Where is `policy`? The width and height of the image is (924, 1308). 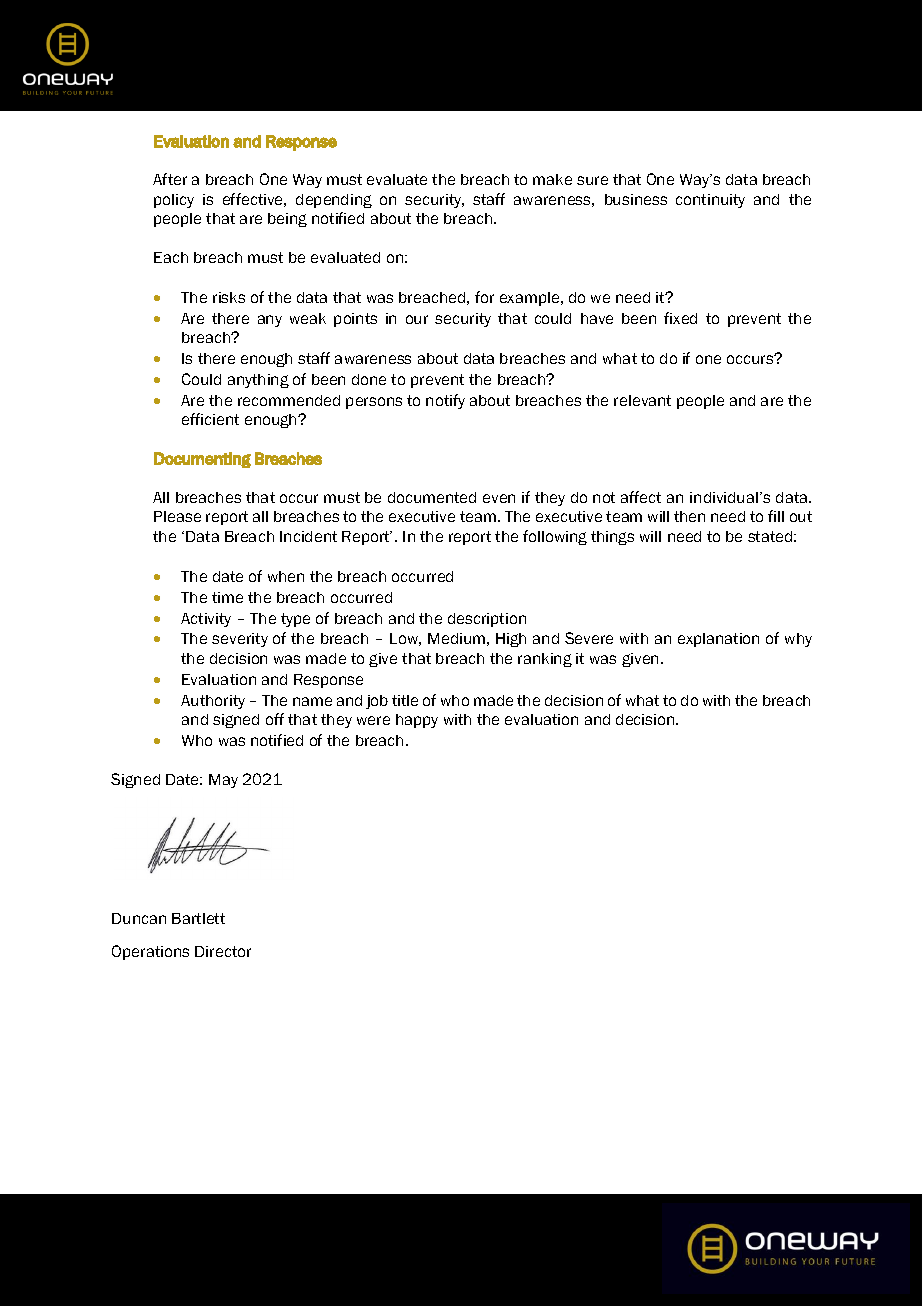
policy is located at coordinates (174, 201).
